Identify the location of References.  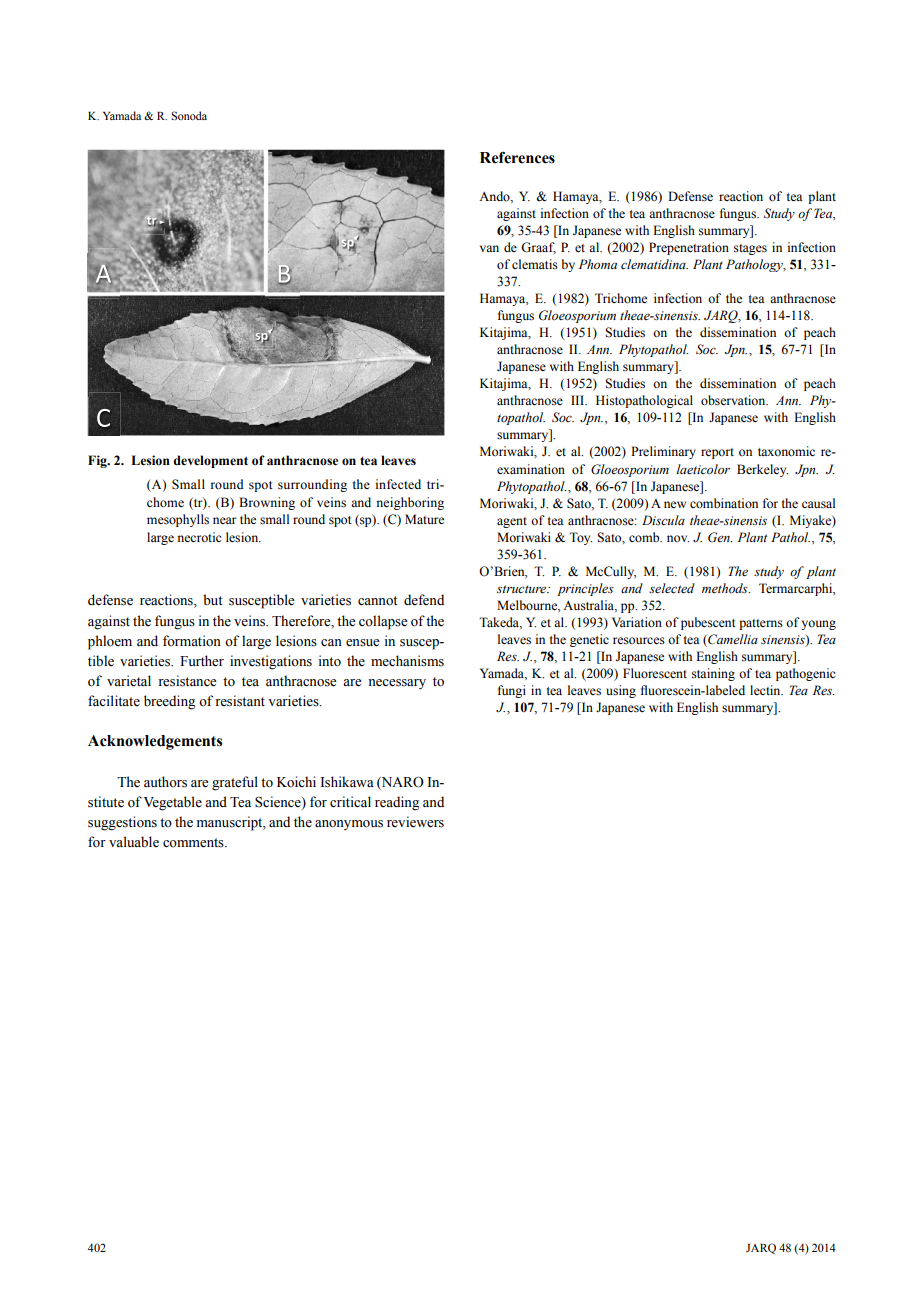
(517, 158).
